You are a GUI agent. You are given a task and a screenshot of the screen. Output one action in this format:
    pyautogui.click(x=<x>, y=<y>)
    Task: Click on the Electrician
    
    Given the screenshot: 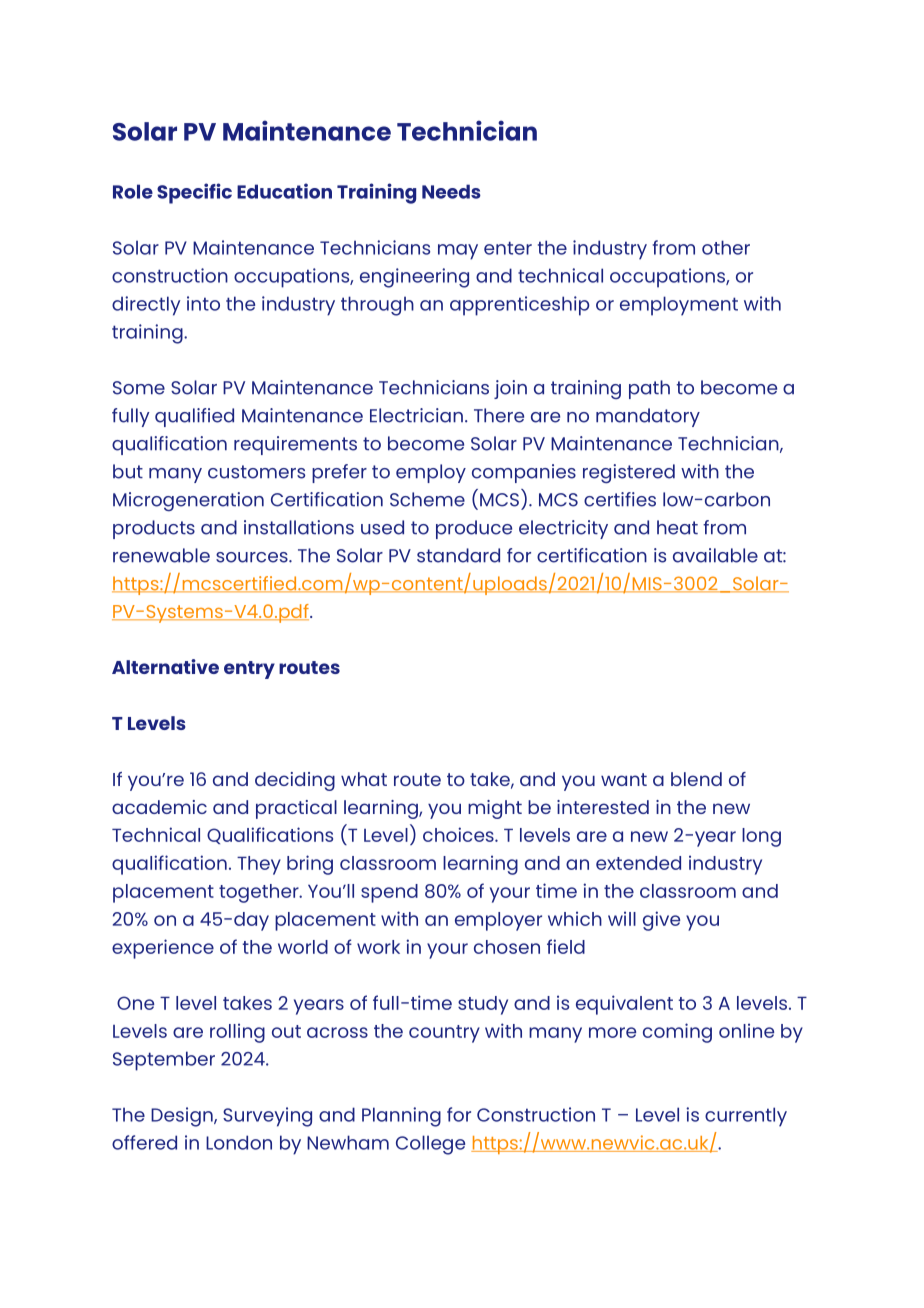 What is the action you would take?
    pyautogui.click(x=416, y=415)
